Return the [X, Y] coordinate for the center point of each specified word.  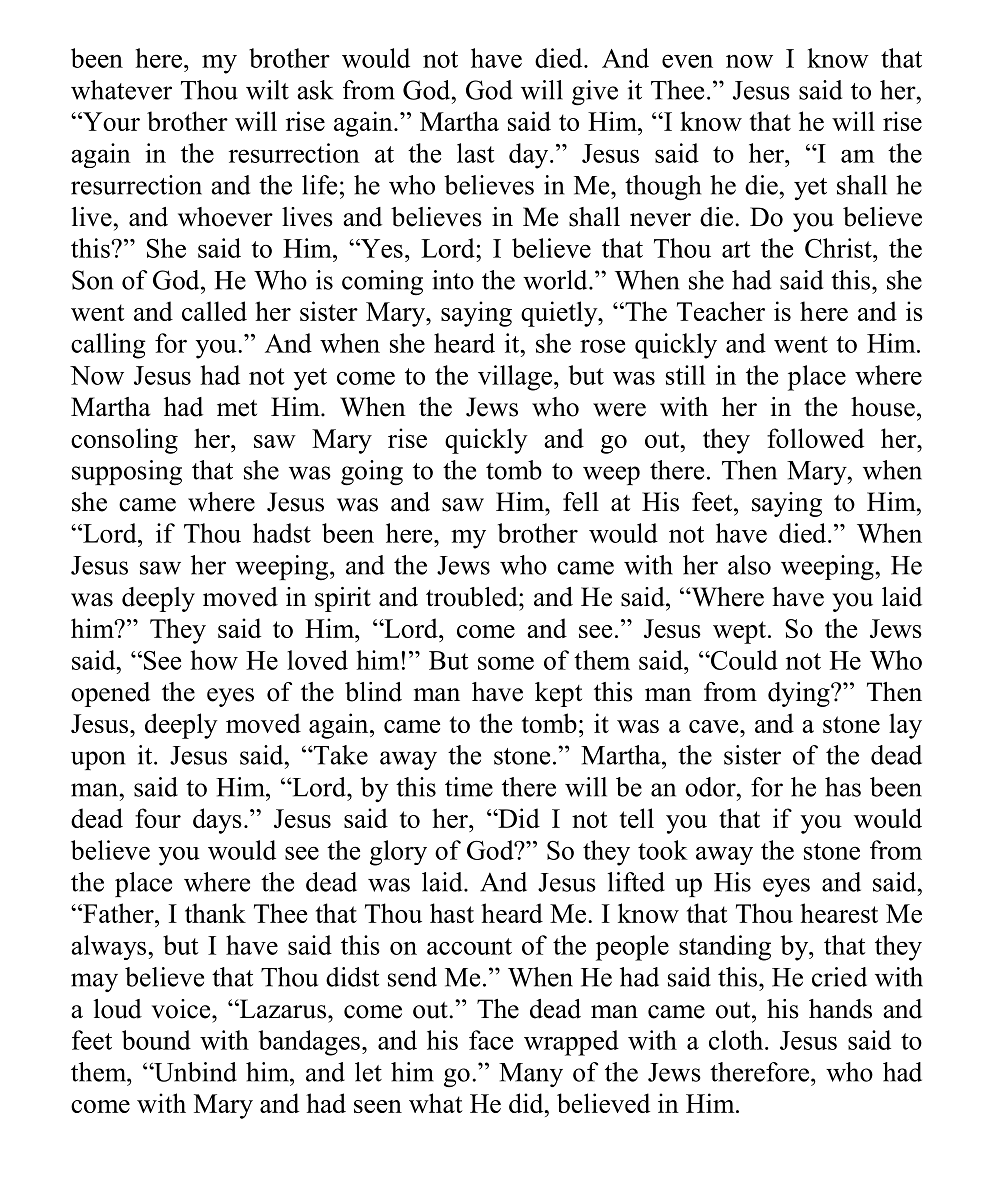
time [469, 787]
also [749, 565]
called [214, 311]
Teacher [721, 311]
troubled [473, 597]
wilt [267, 90]
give [595, 93]
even [687, 61]
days [217, 821]
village [515, 378]
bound [156, 1040]
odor [711, 787]
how [214, 660]
